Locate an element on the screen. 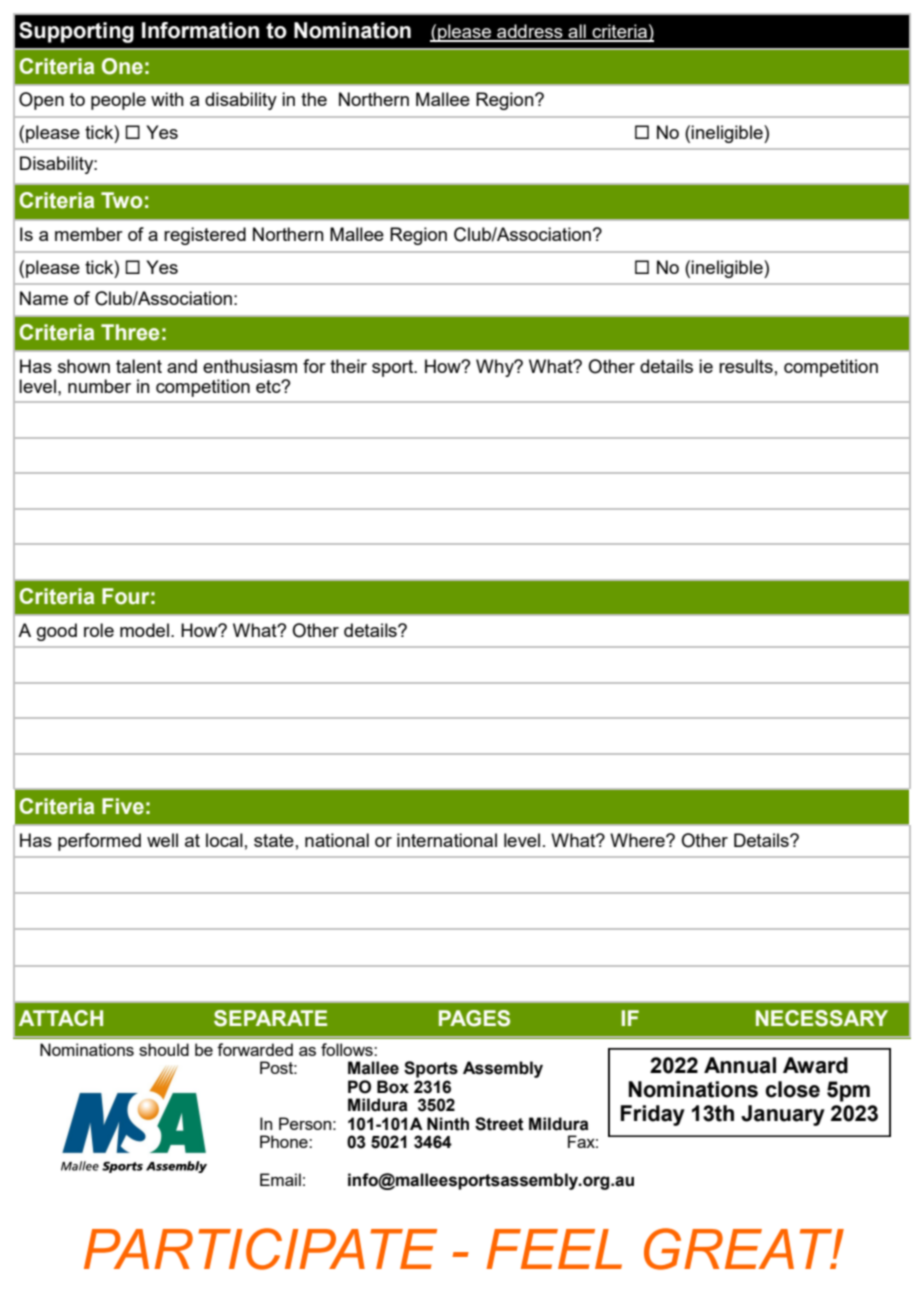 The image size is (924, 1308). results is located at coordinates (746, 366).
